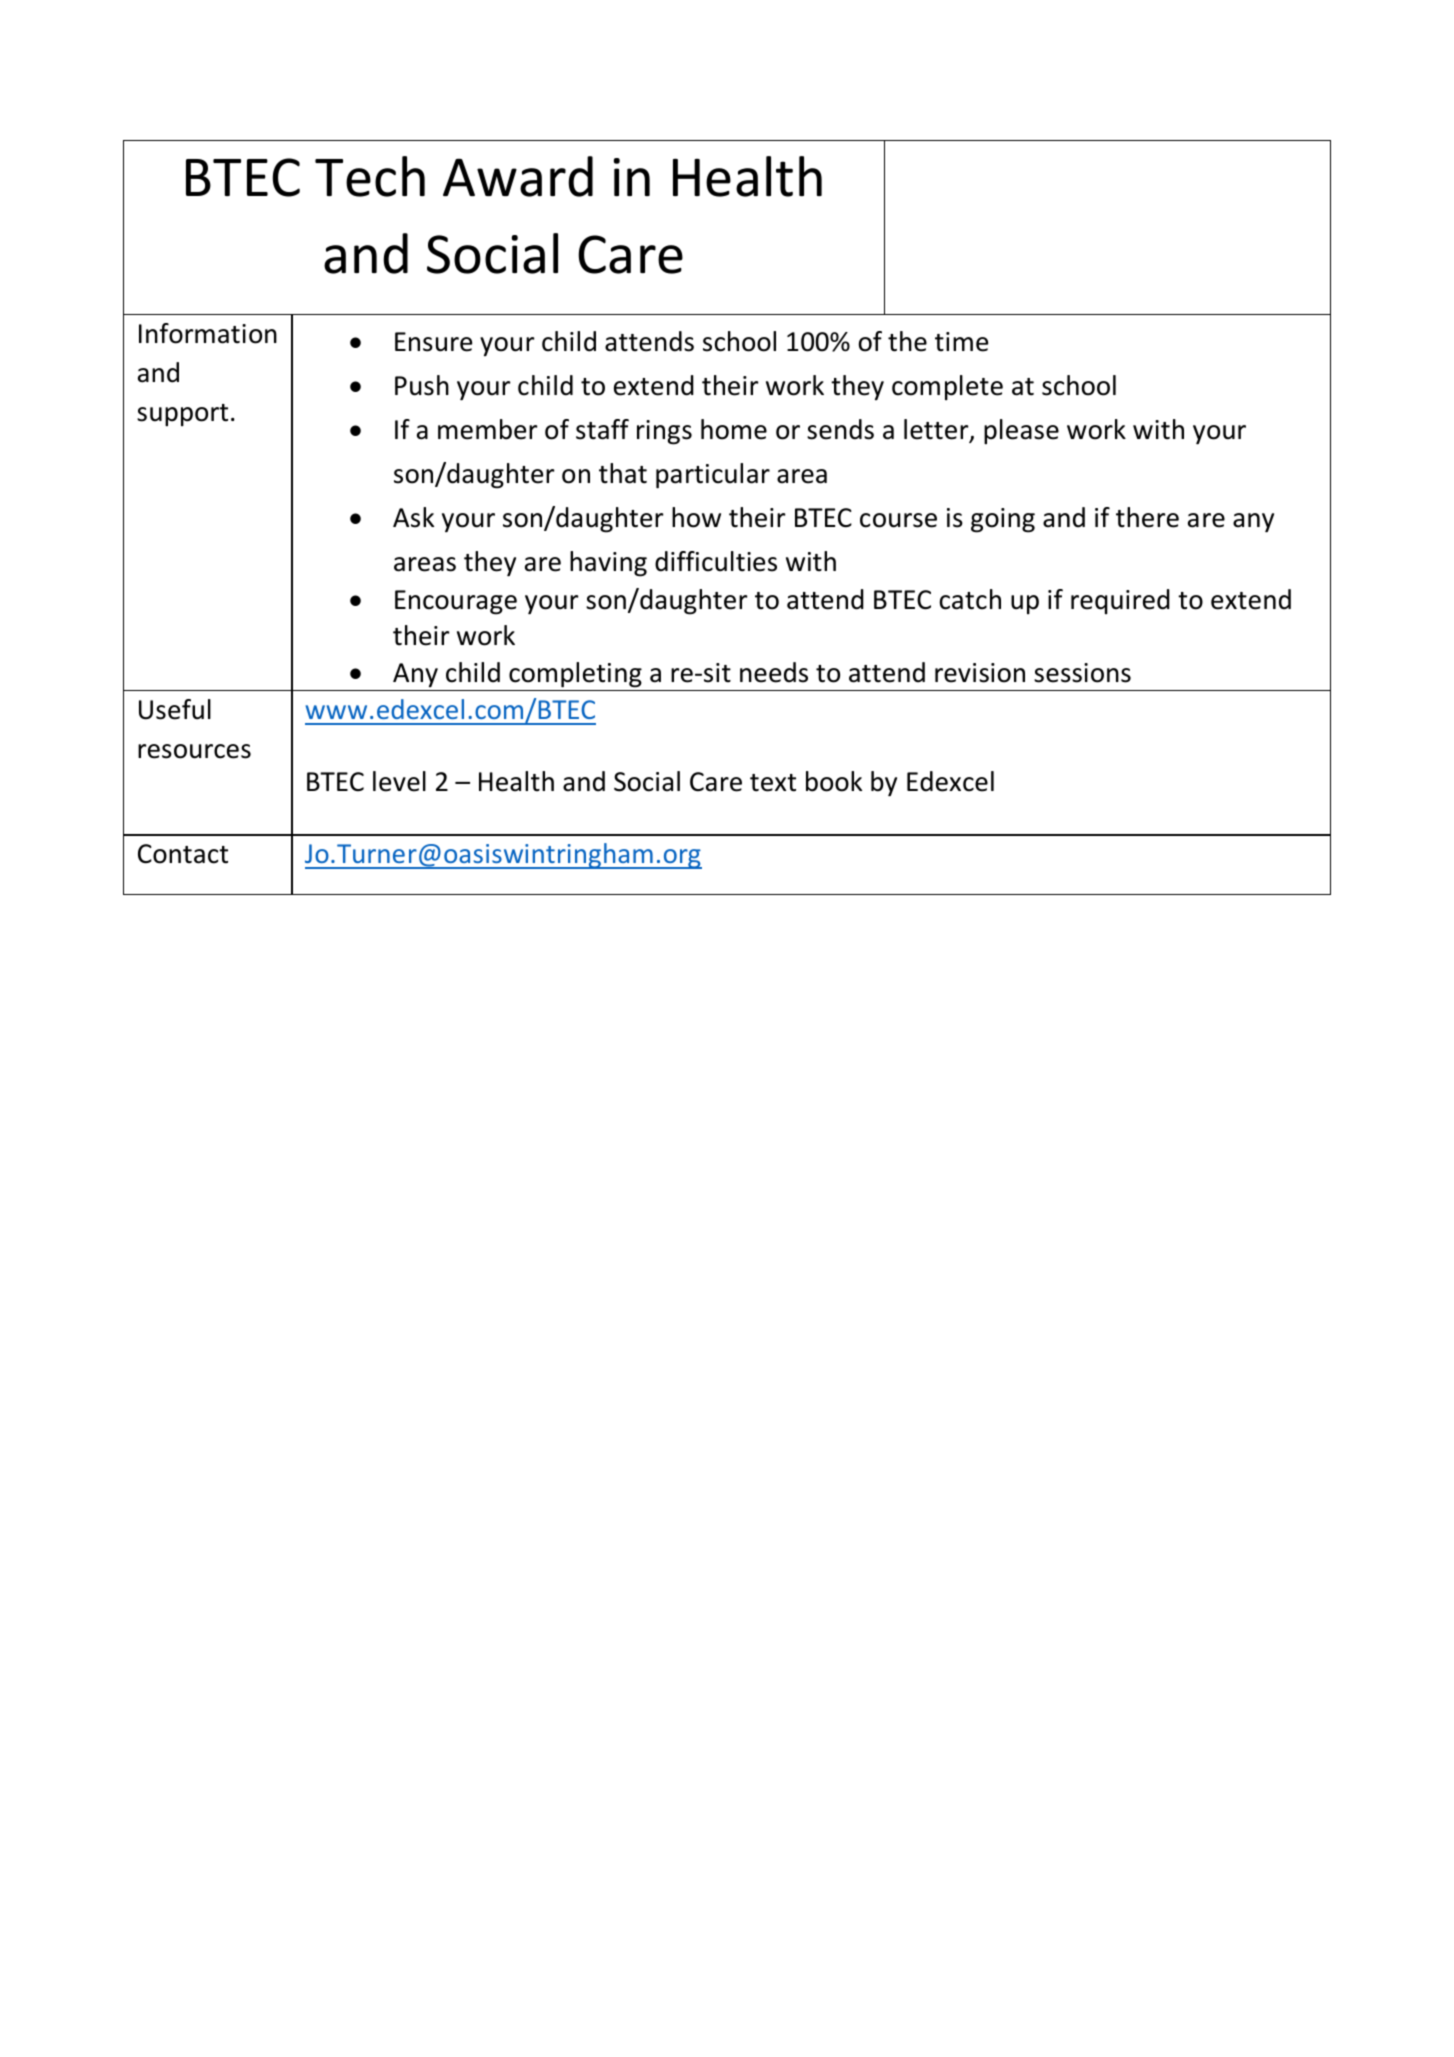  I want to click on text, so click(773, 783).
